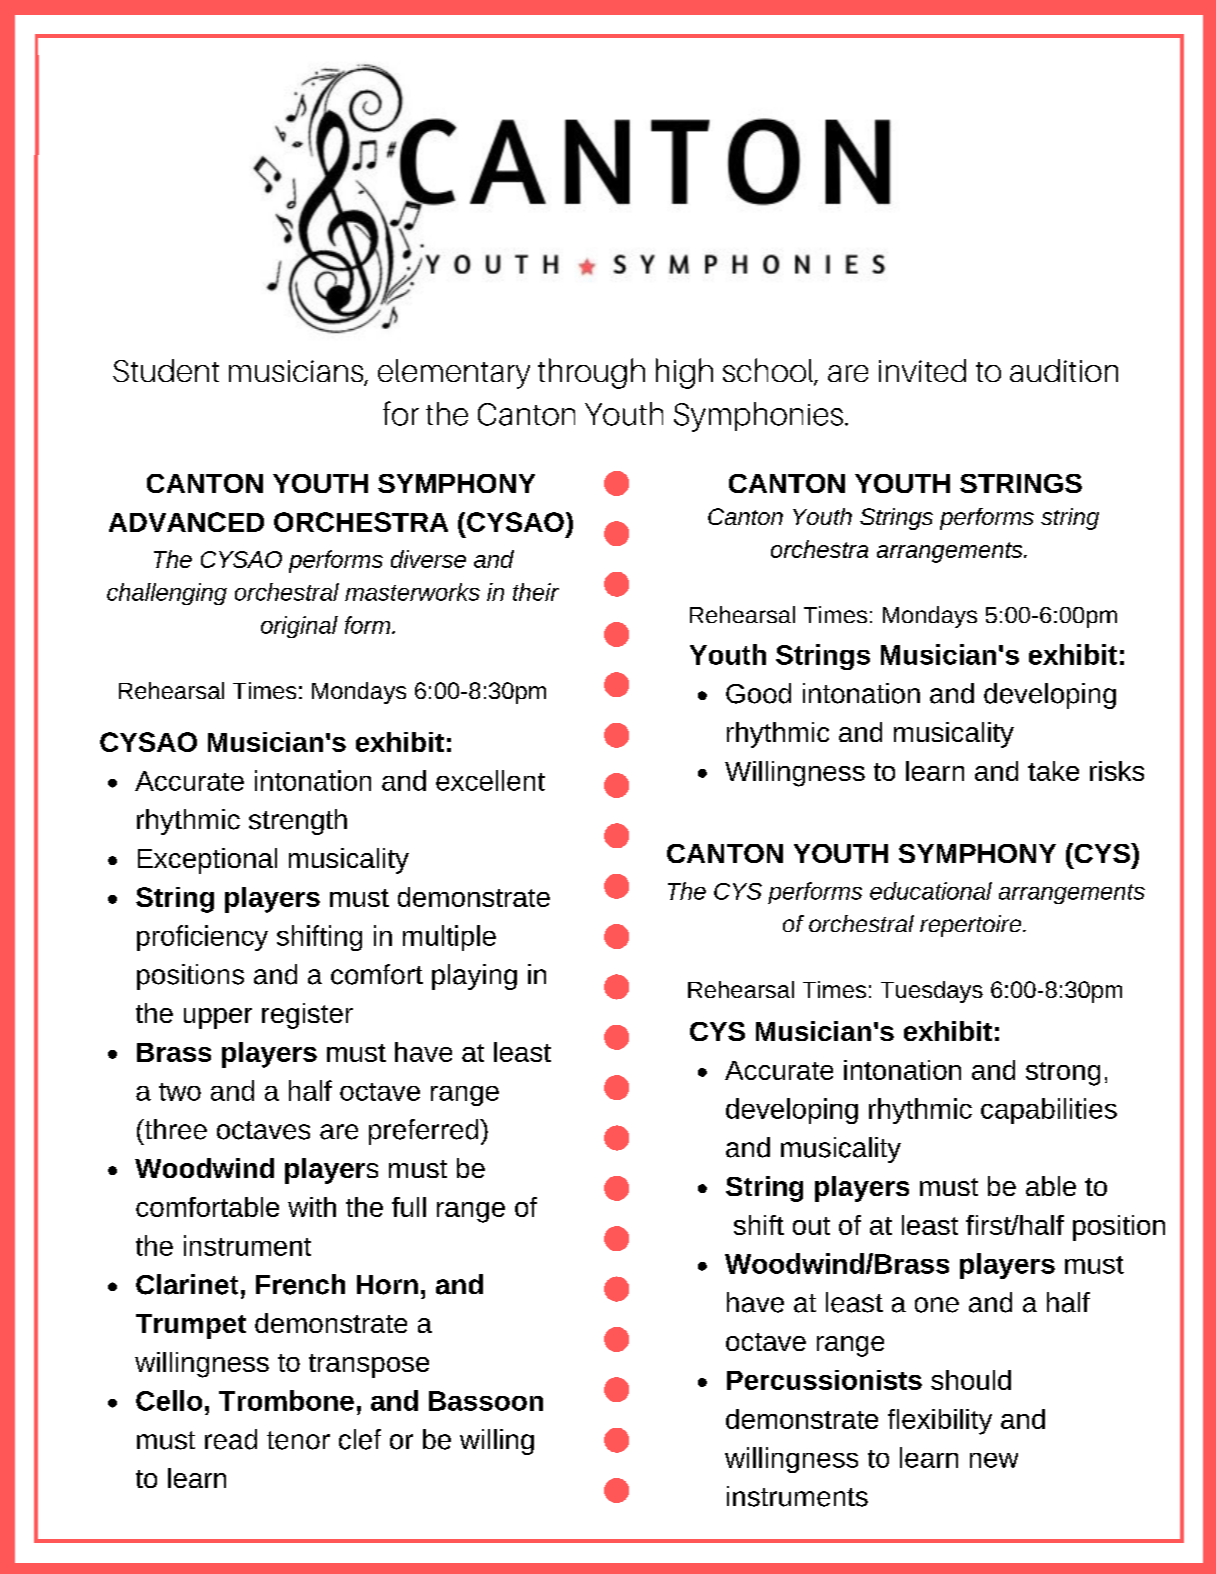  I want to click on with, so click(312, 1207).
